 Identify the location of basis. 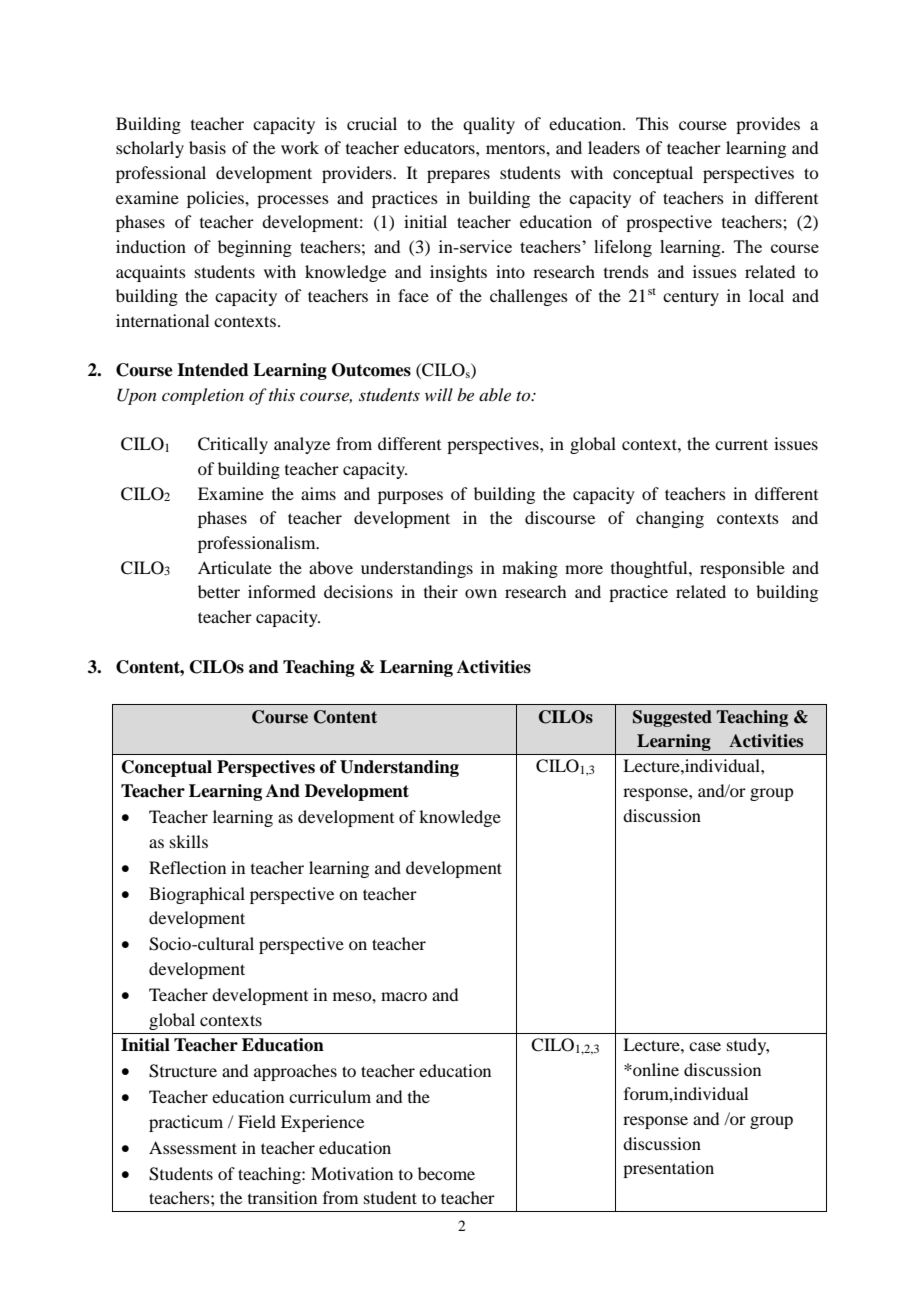
(207, 147).
